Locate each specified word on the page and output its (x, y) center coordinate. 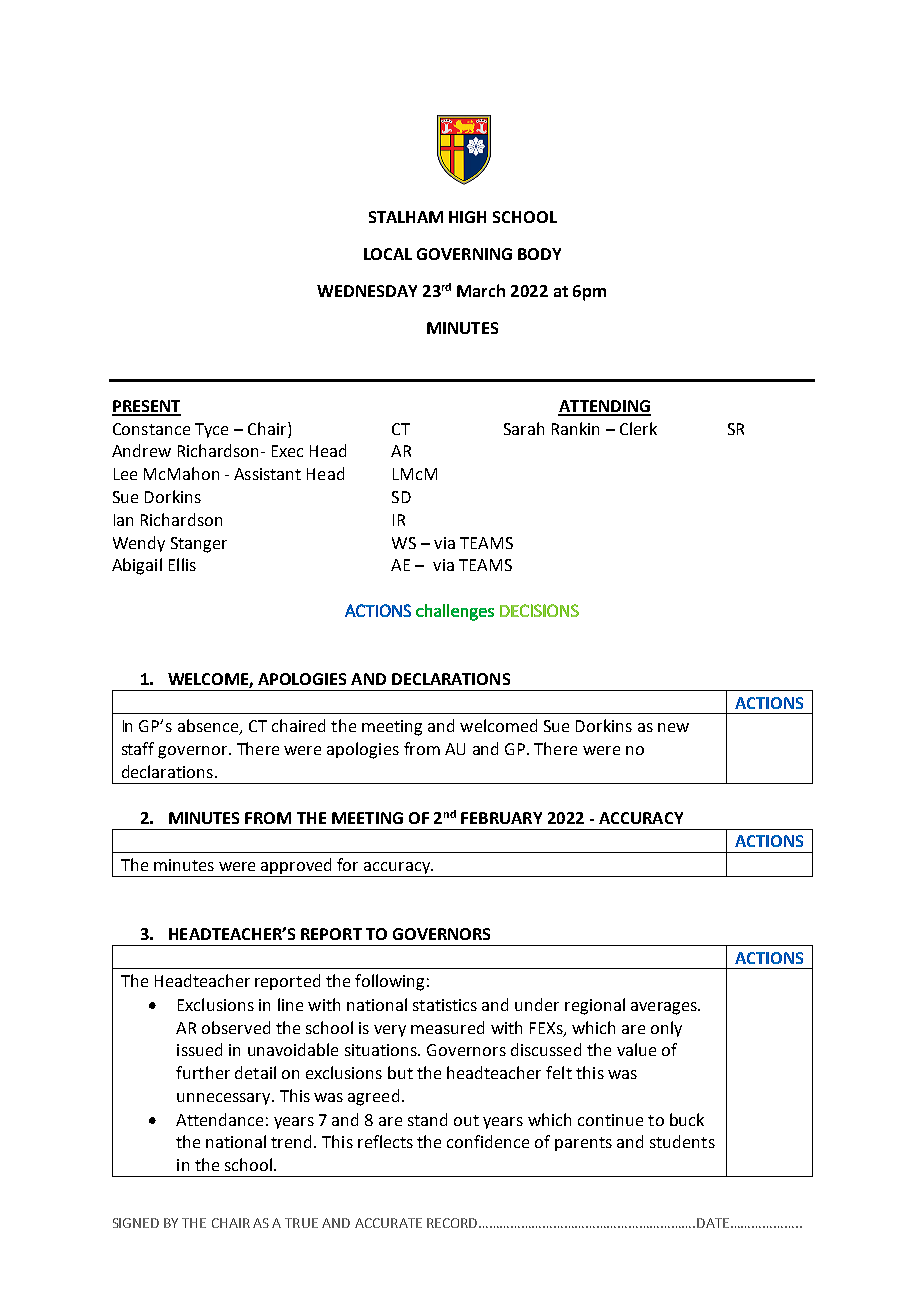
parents (583, 1144)
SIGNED (136, 1223)
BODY (539, 254)
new (673, 727)
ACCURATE (388, 1223)
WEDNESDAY (367, 291)
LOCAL (388, 254)
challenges (455, 612)
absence (209, 727)
